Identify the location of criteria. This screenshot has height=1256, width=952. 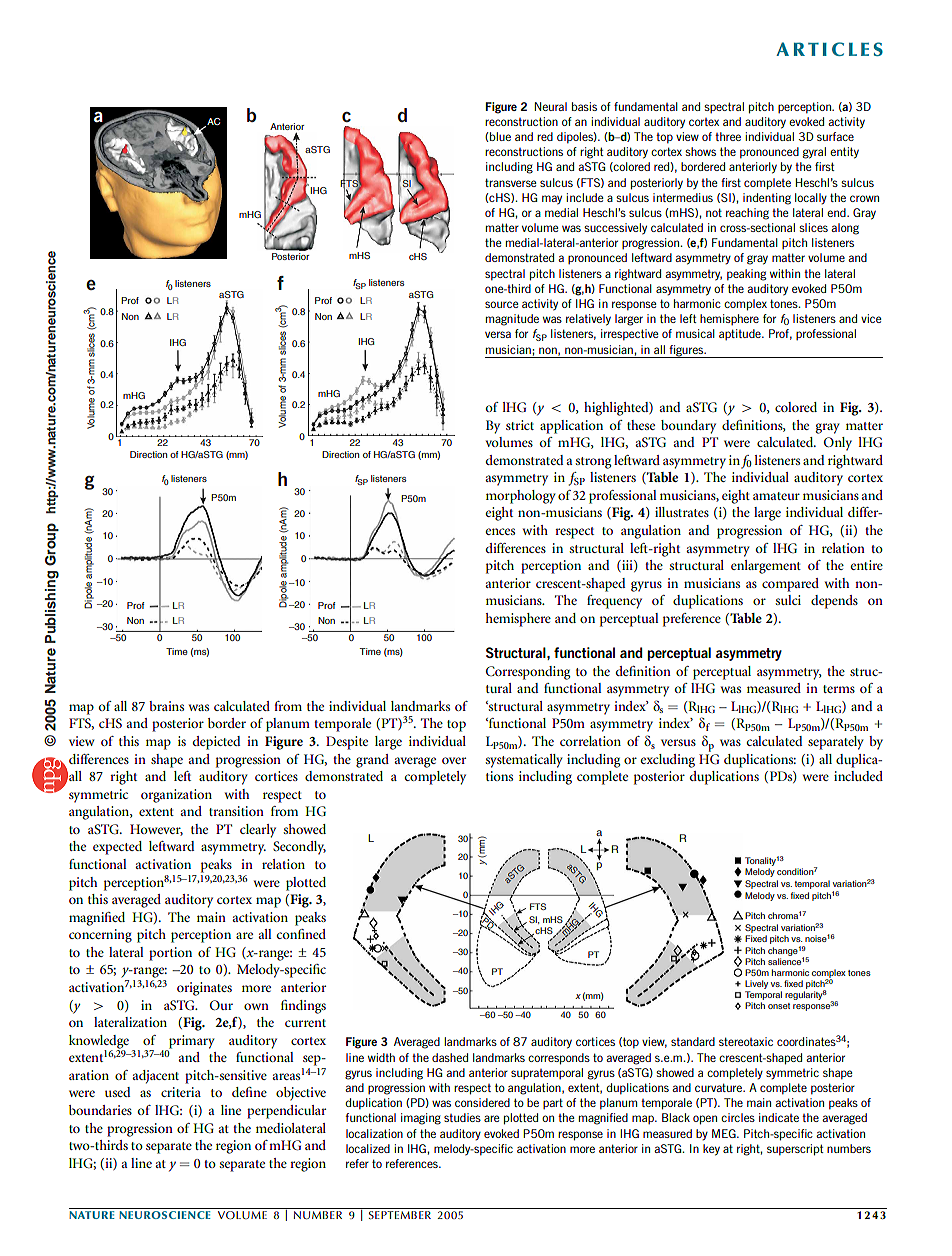
(181, 1092).
